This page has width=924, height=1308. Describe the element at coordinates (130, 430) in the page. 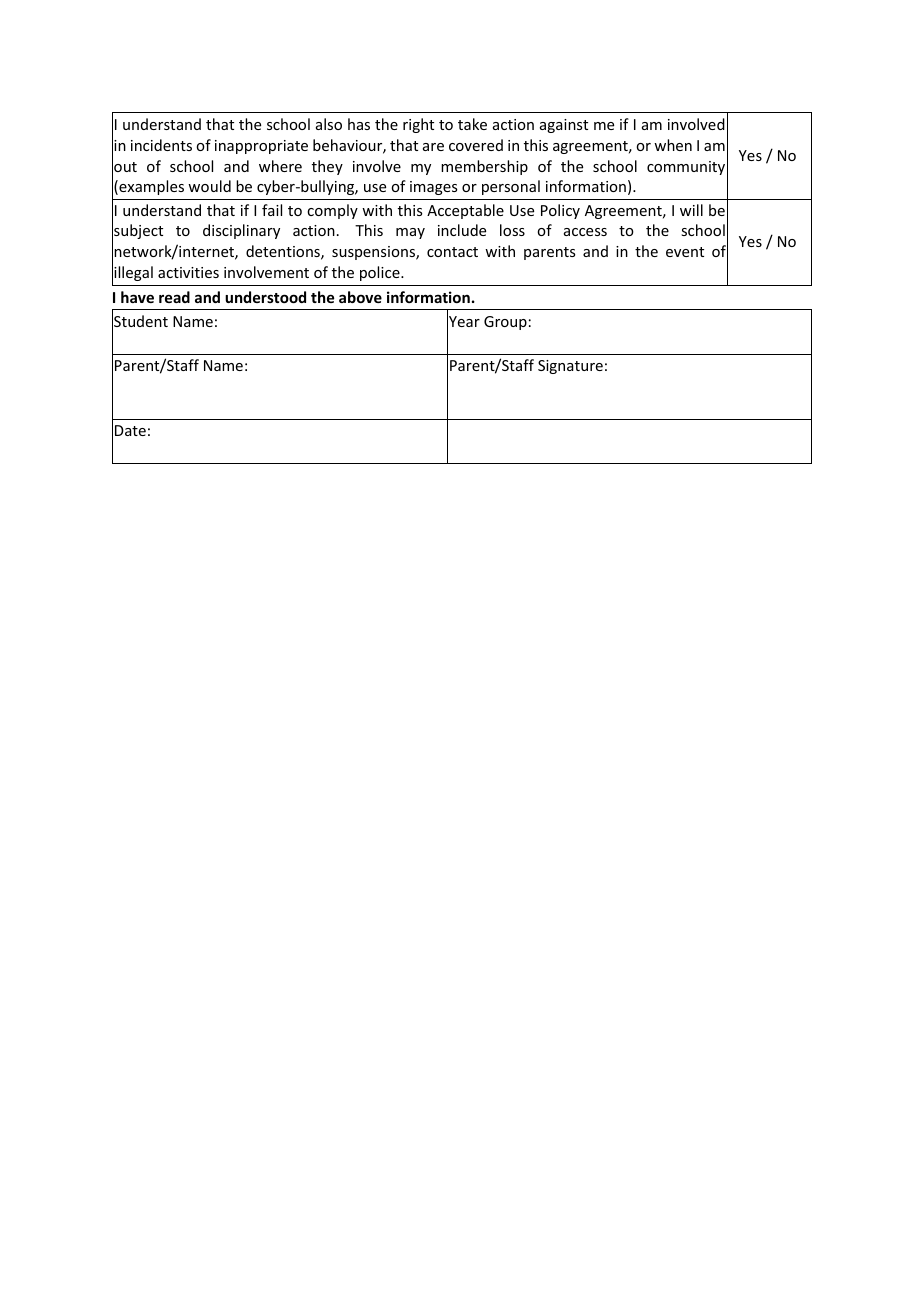

I see `Date` at that location.
